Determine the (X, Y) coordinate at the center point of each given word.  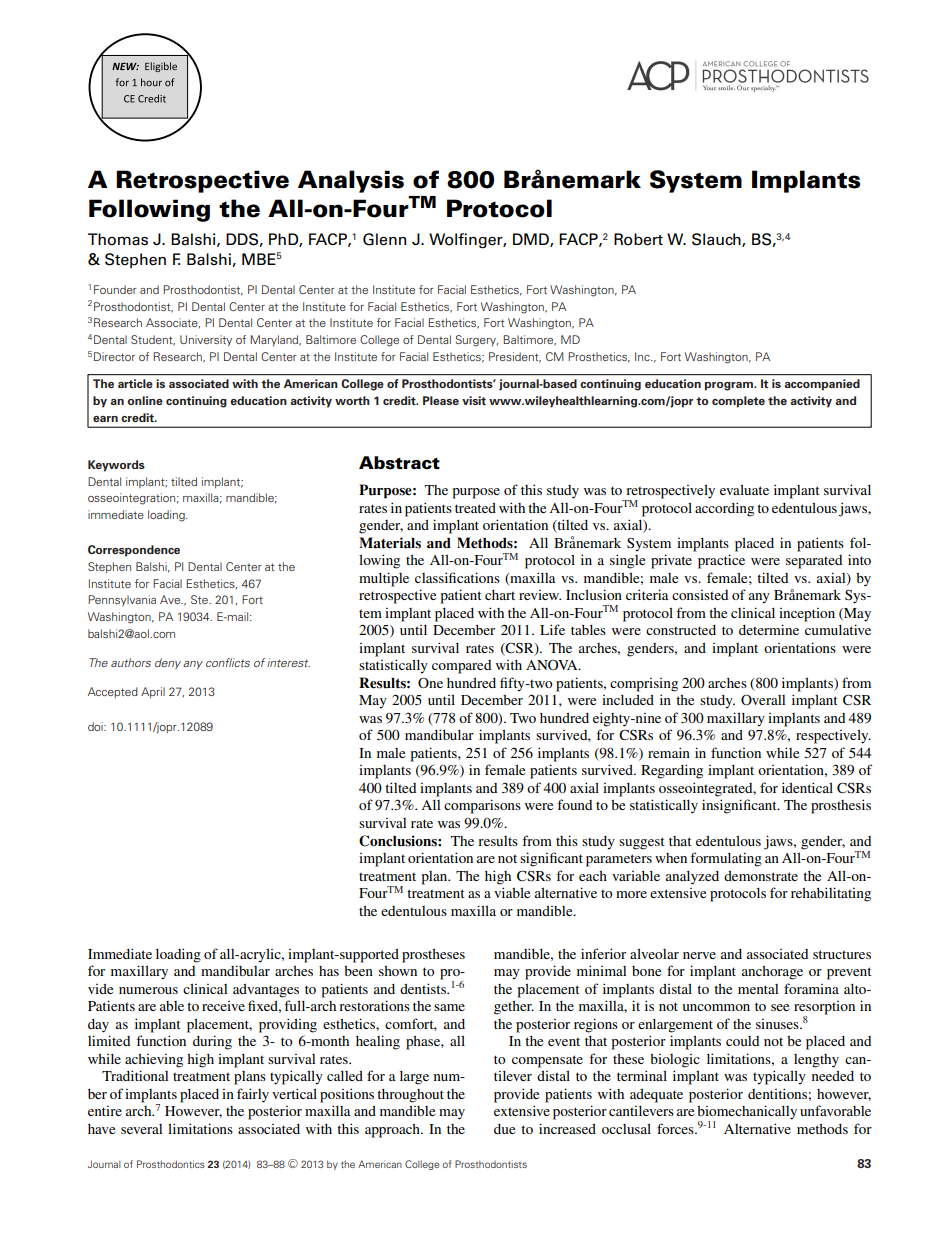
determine (769, 629)
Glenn (384, 239)
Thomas (118, 239)
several (141, 1129)
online (145, 400)
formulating (726, 859)
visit (474, 400)
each (593, 876)
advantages (266, 991)
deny (168, 663)
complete (738, 402)
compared (461, 667)
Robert (638, 239)
